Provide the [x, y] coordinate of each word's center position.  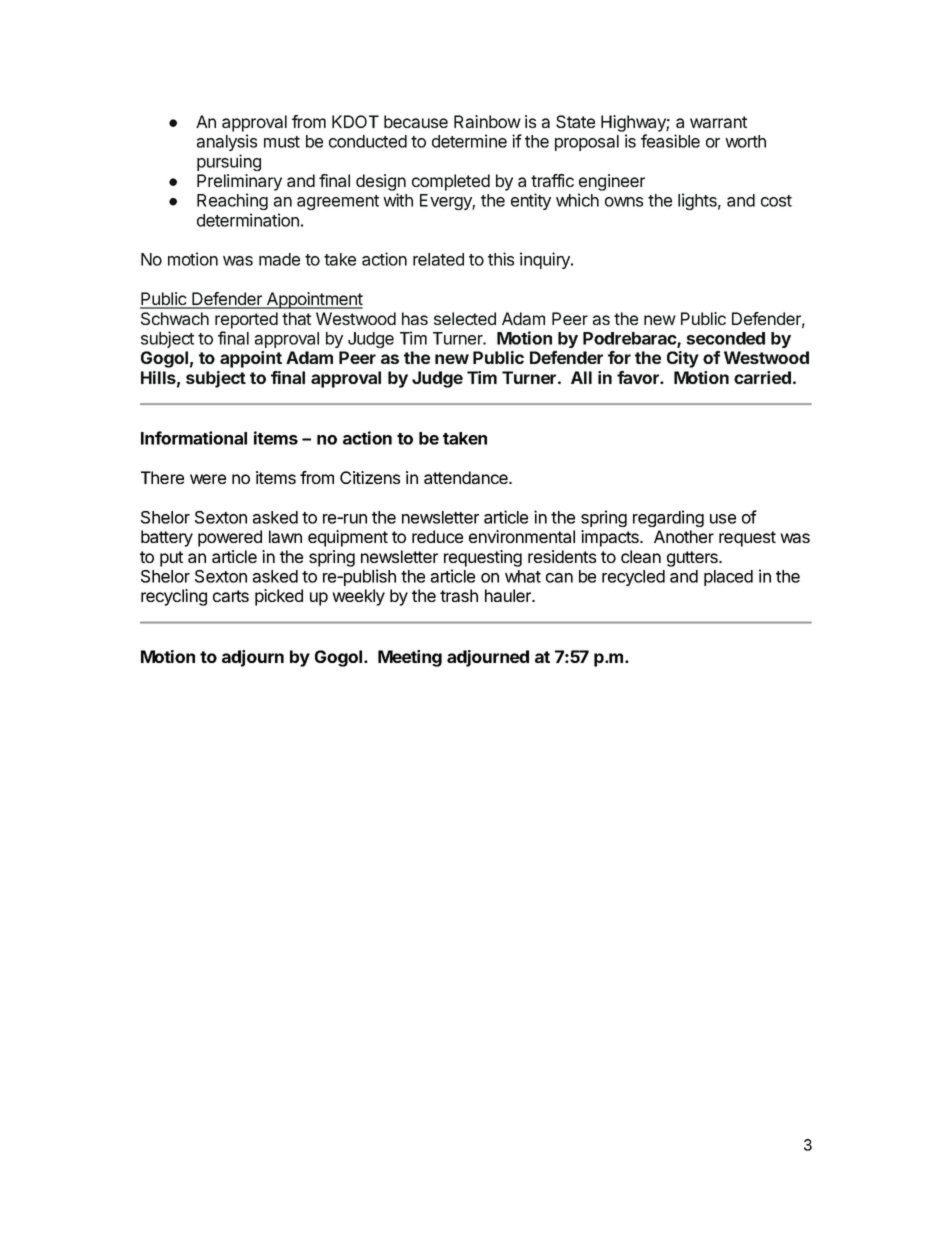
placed [728, 578]
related [438, 259]
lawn [285, 536]
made [279, 259]
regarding [668, 518]
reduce [437, 536]
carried [762, 377]
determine [469, 141]
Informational [194, 438]
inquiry [546, 260]
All [581, 377]
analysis [227, 142]
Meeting [410, 658]
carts [231, 596]
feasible [670, 141]
